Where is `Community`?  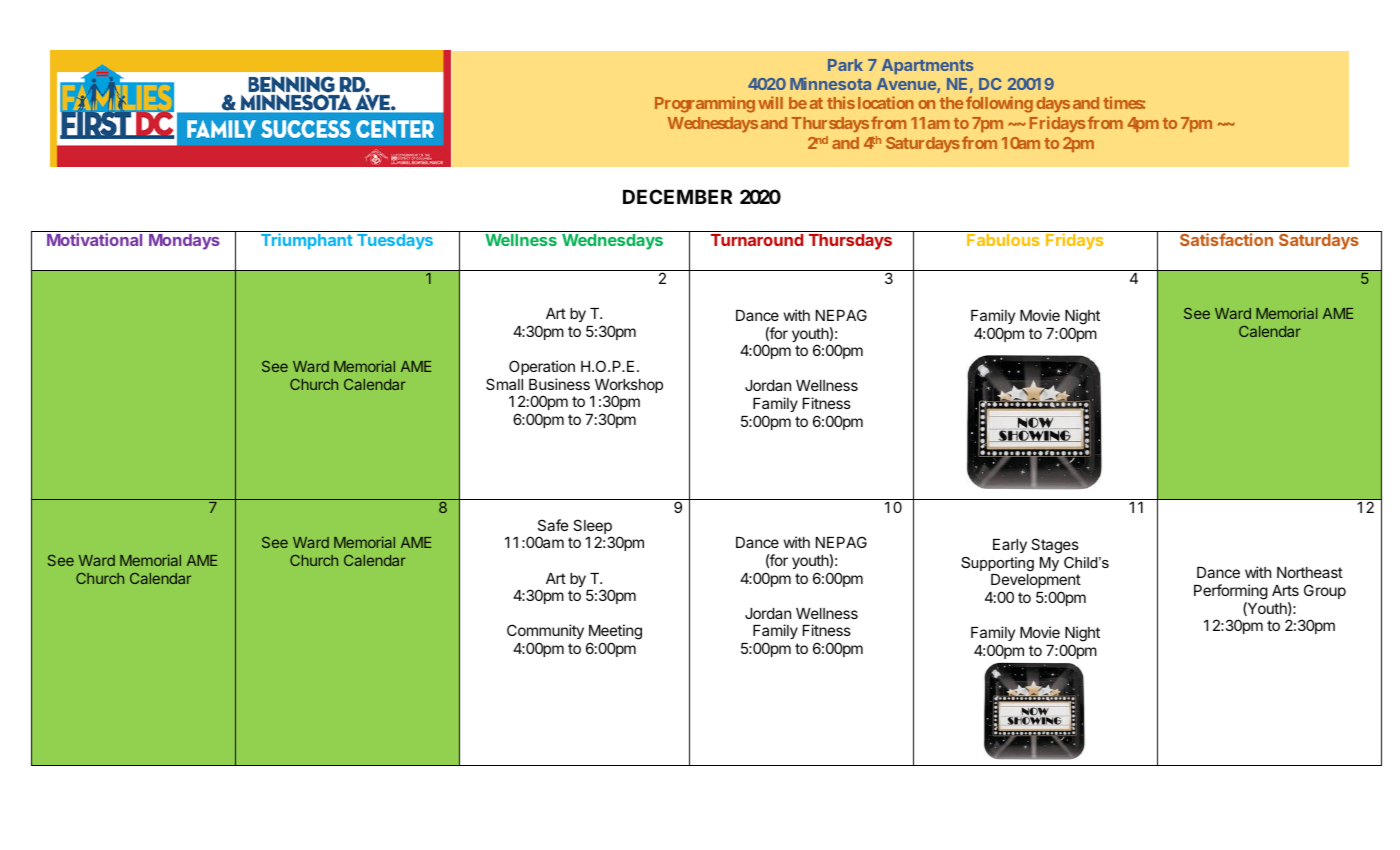
Community is located at coordinates (545, 631).
